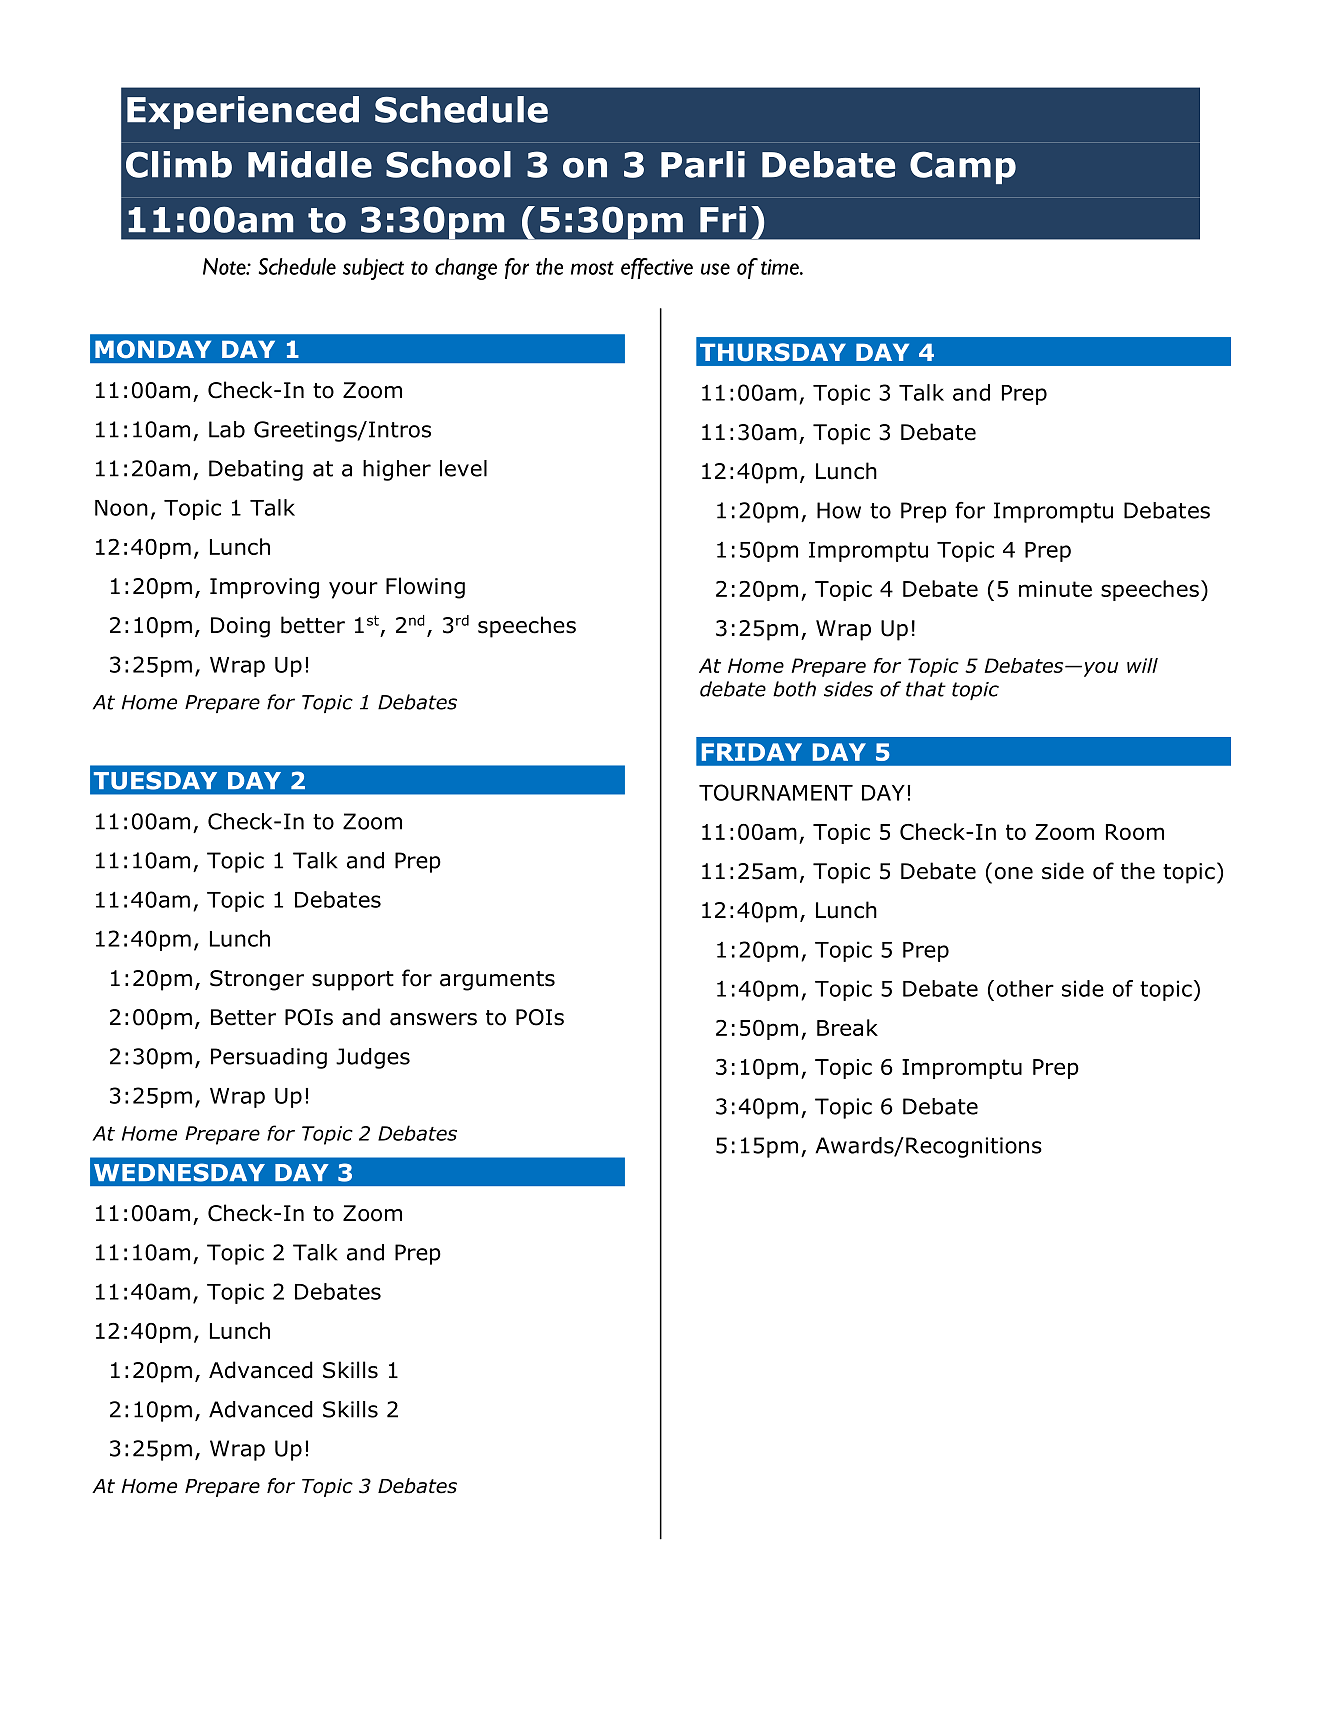 The image size is (1321, 1710). Describe the element at coordinates (1014, 873) in the page. I see `one` at that location.
